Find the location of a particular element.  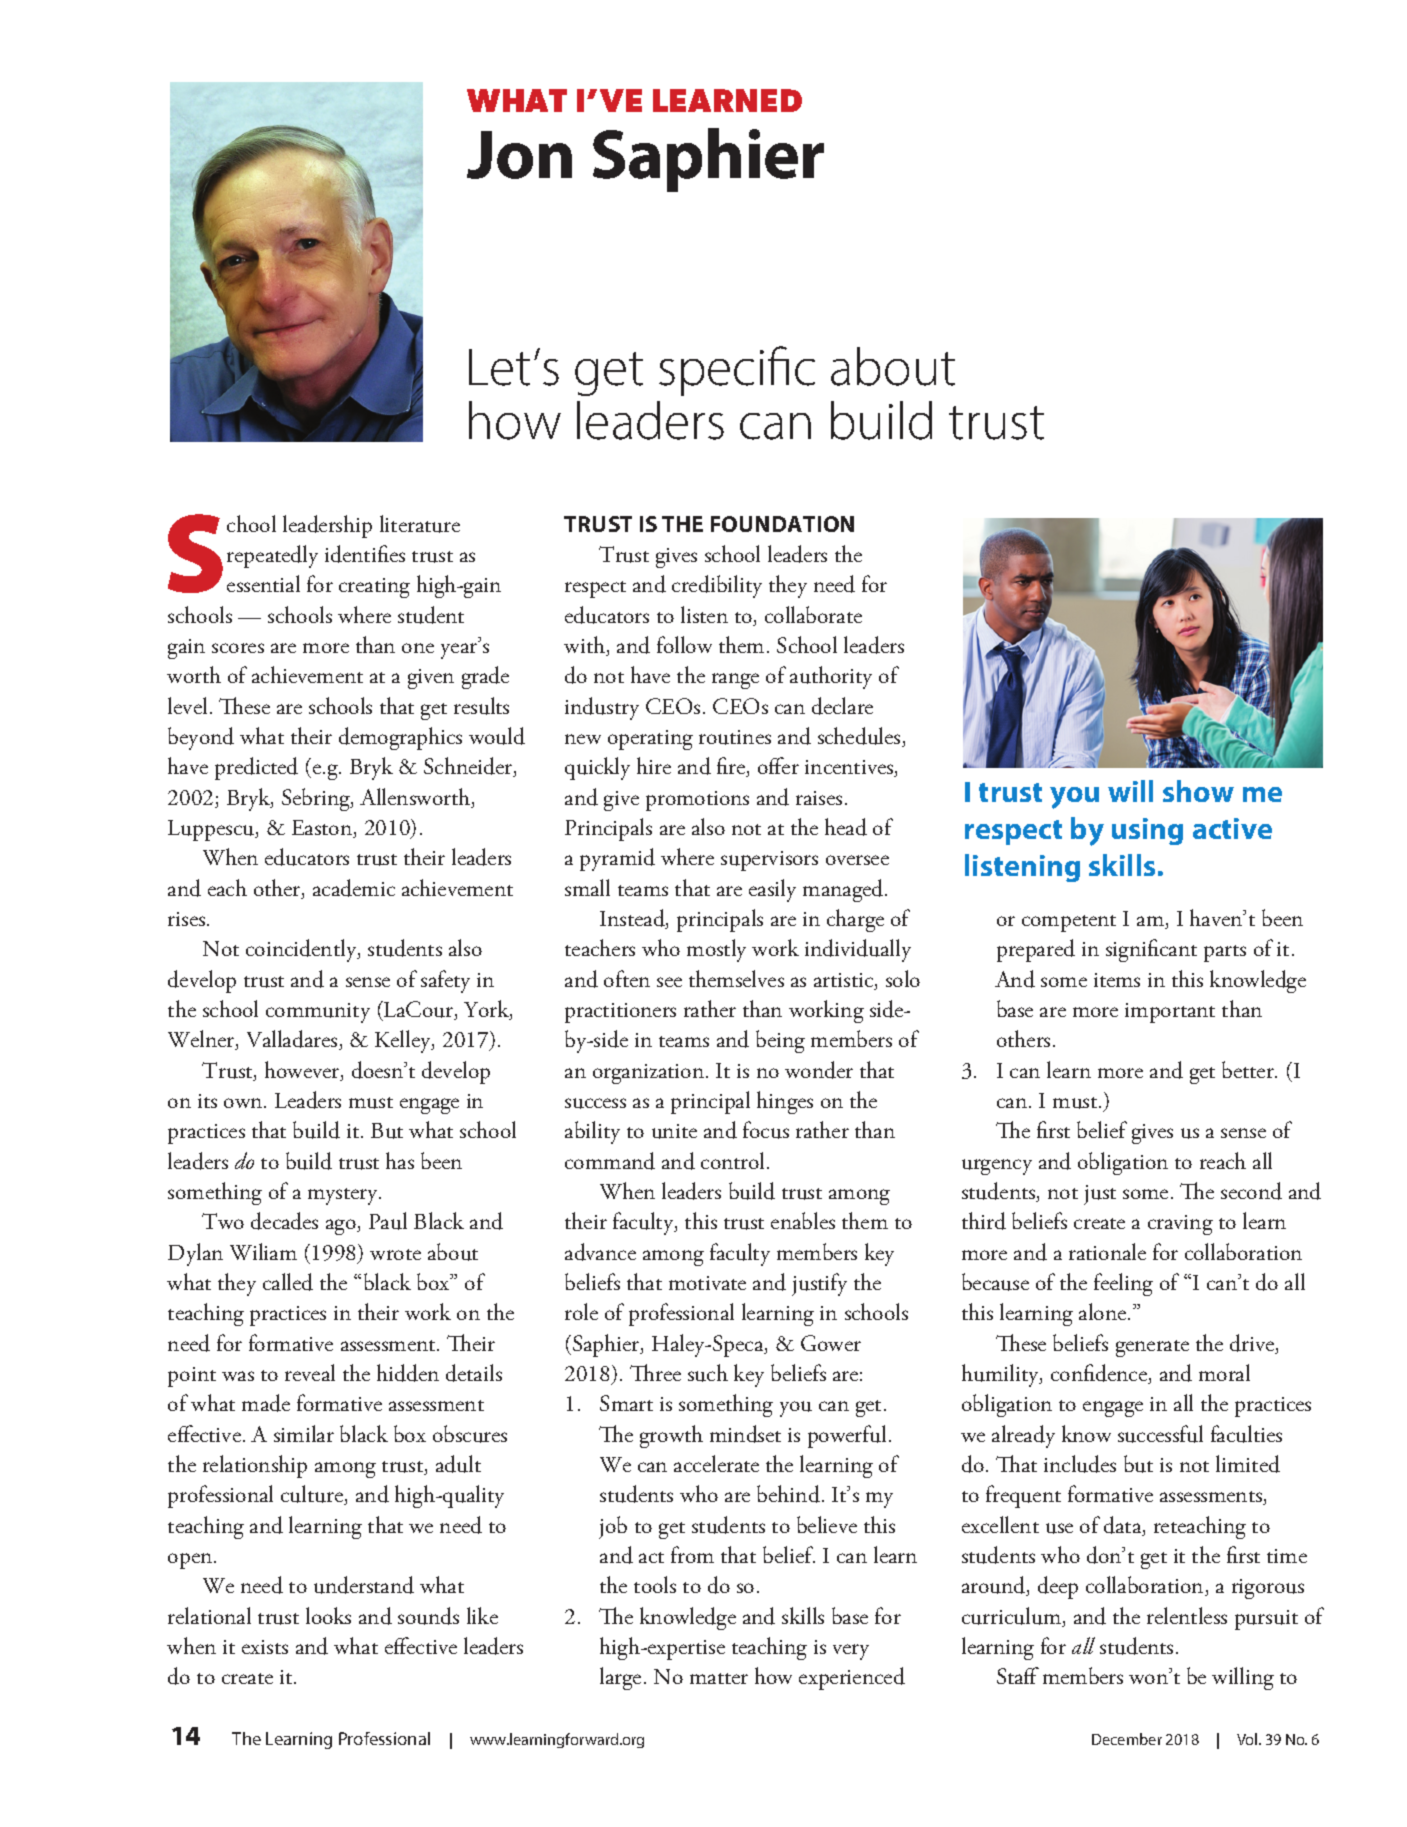

FOUNDATION is located at coordinates (782, 524).
